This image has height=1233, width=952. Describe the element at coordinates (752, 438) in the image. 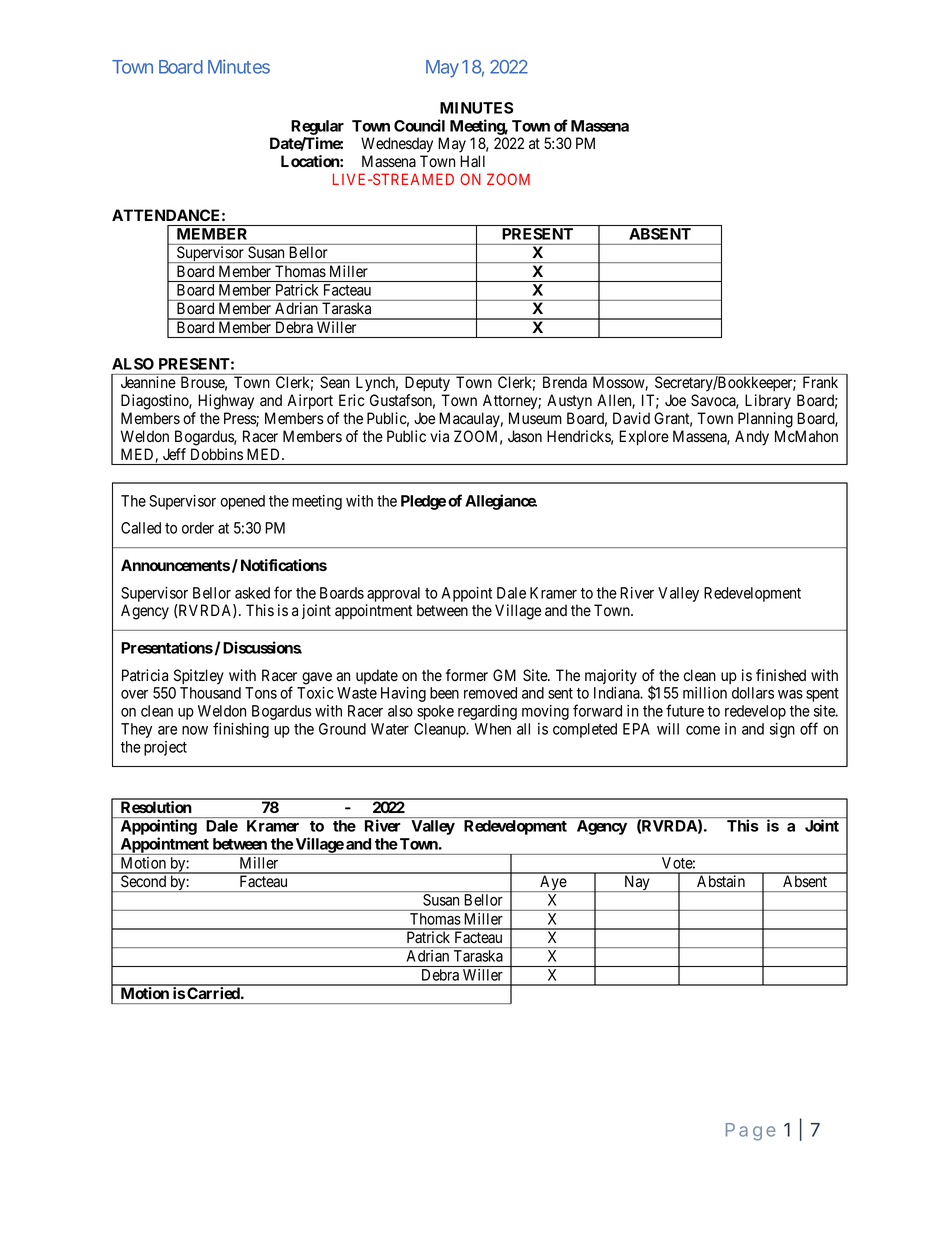

I see `Andy` at that location.
